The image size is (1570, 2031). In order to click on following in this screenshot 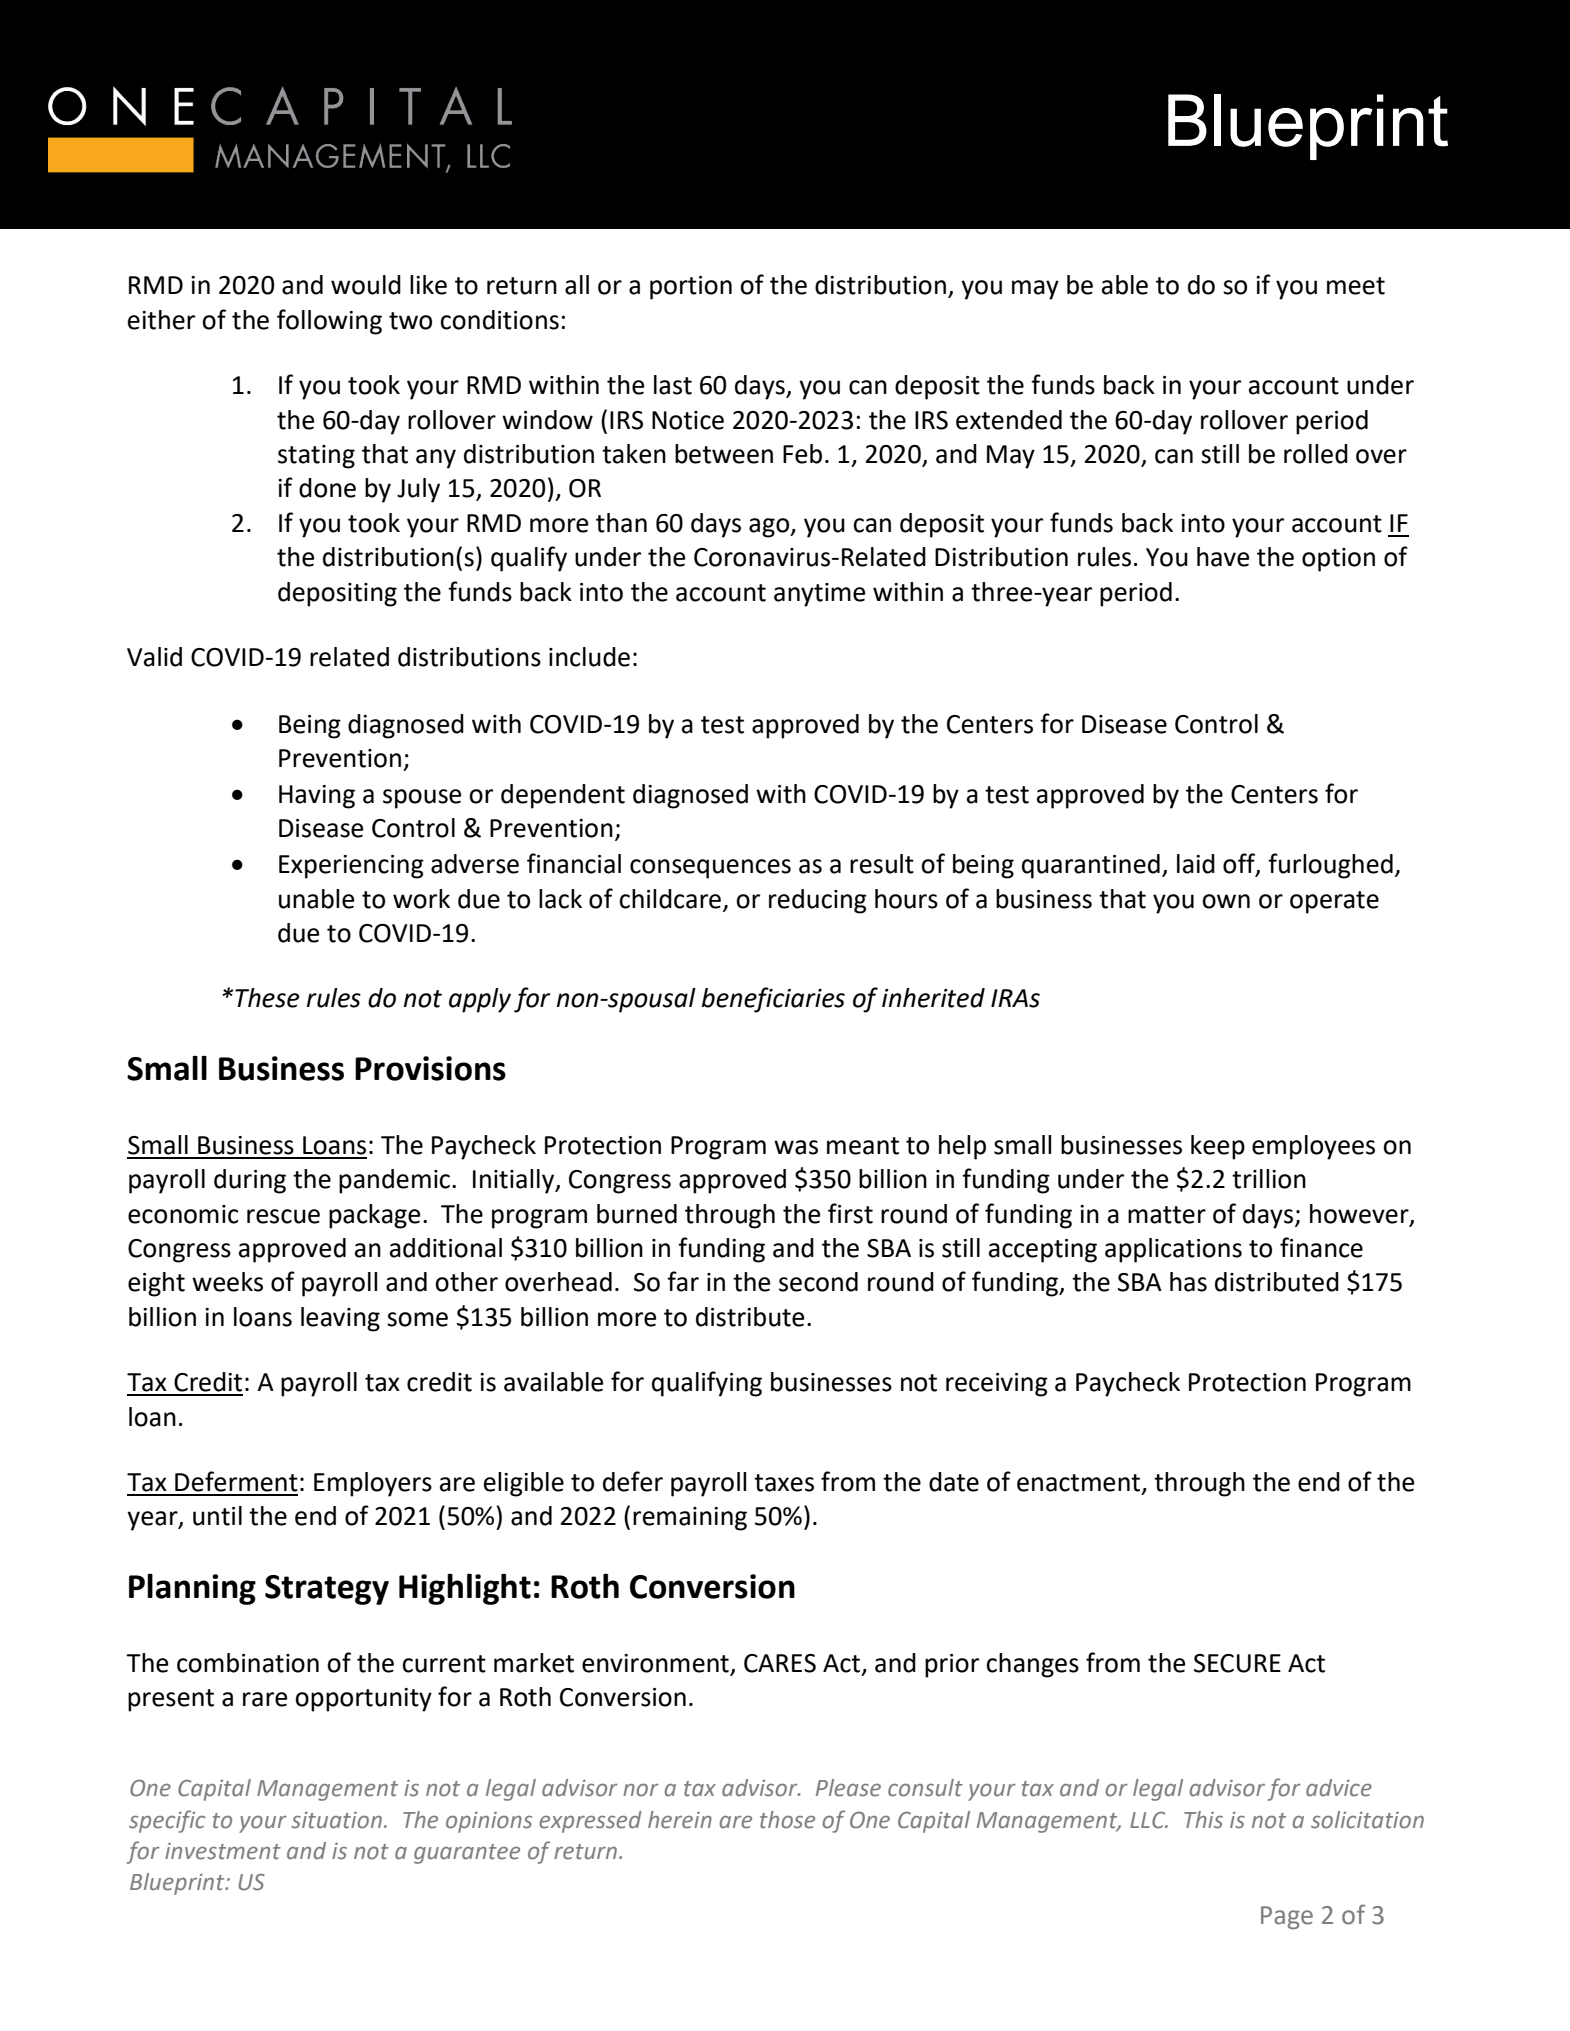, I will do `click(329, 322)`.
